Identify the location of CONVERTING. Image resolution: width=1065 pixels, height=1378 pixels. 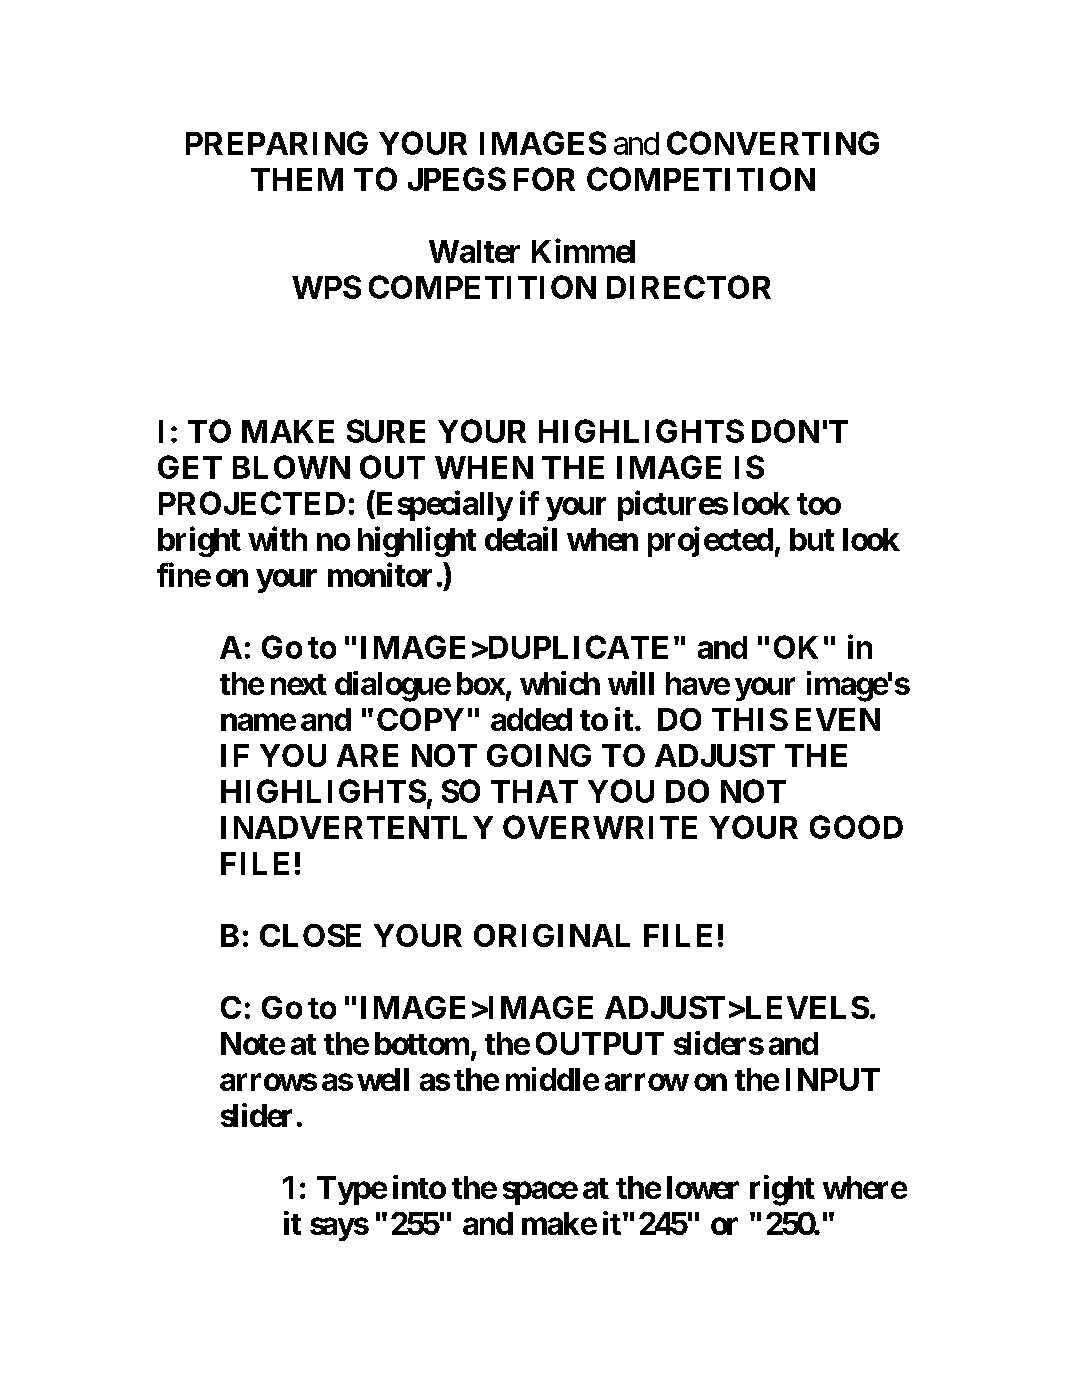
(773, 143).
